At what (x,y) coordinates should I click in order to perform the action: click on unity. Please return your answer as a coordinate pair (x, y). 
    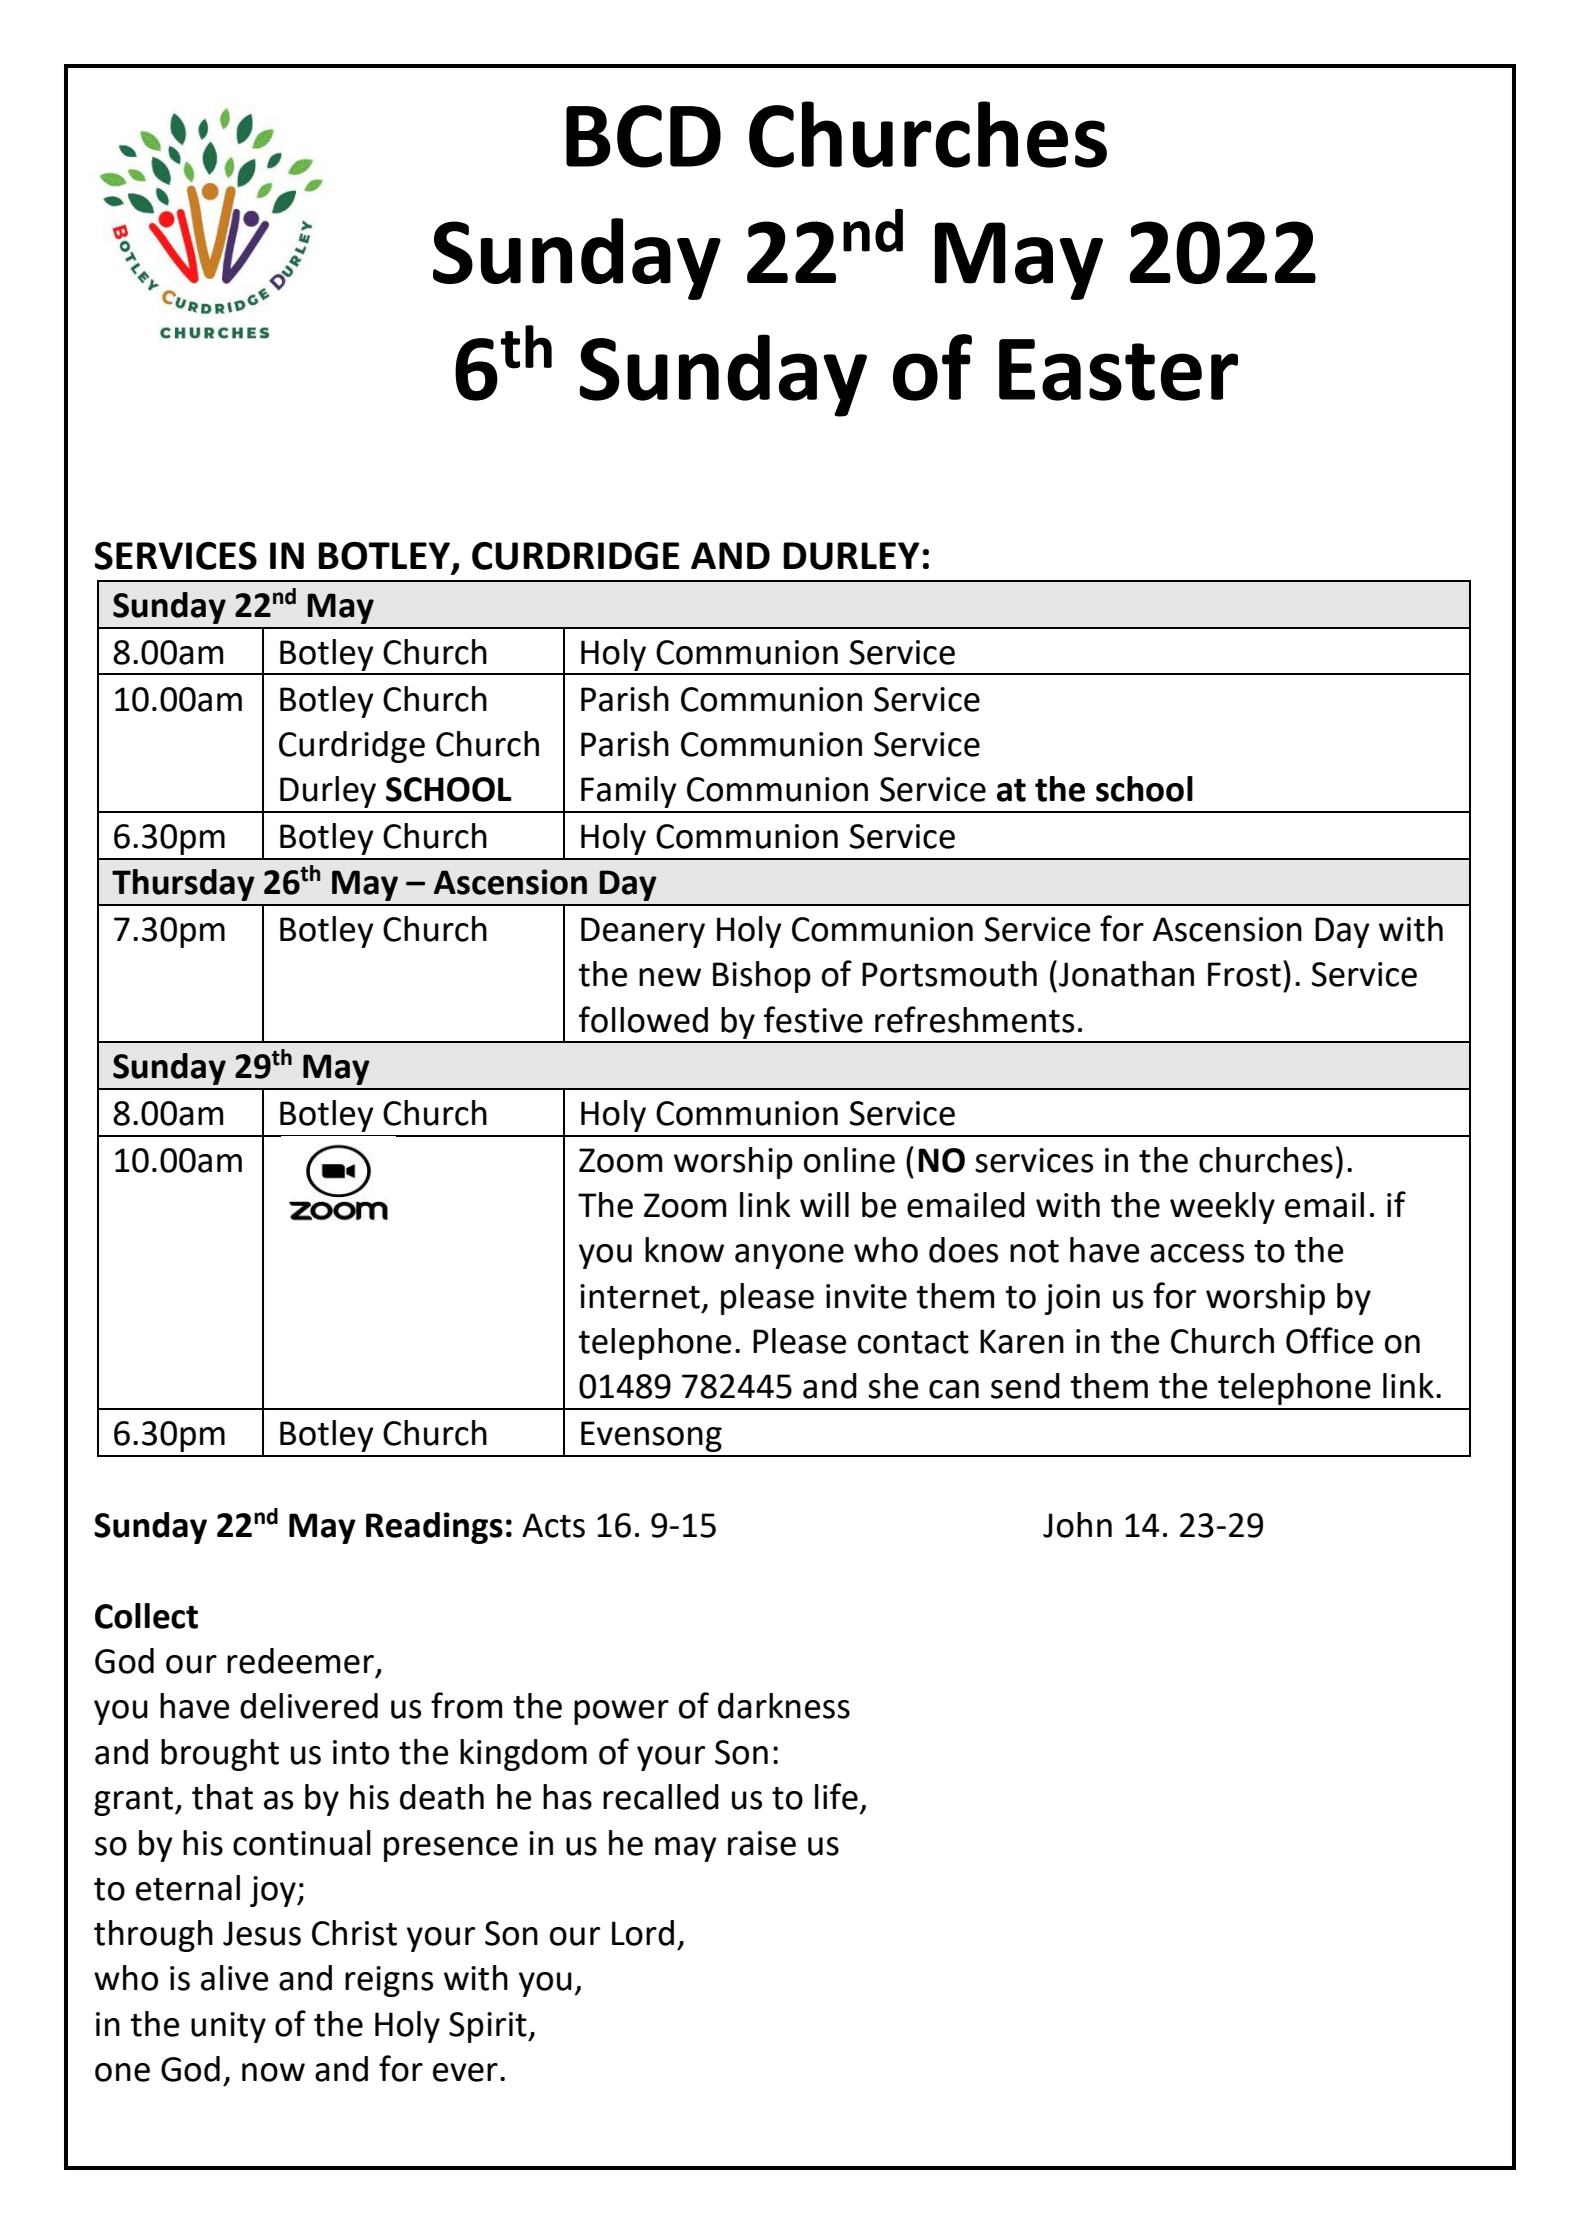
    Looking at the image, I should click on (228, 2027).
